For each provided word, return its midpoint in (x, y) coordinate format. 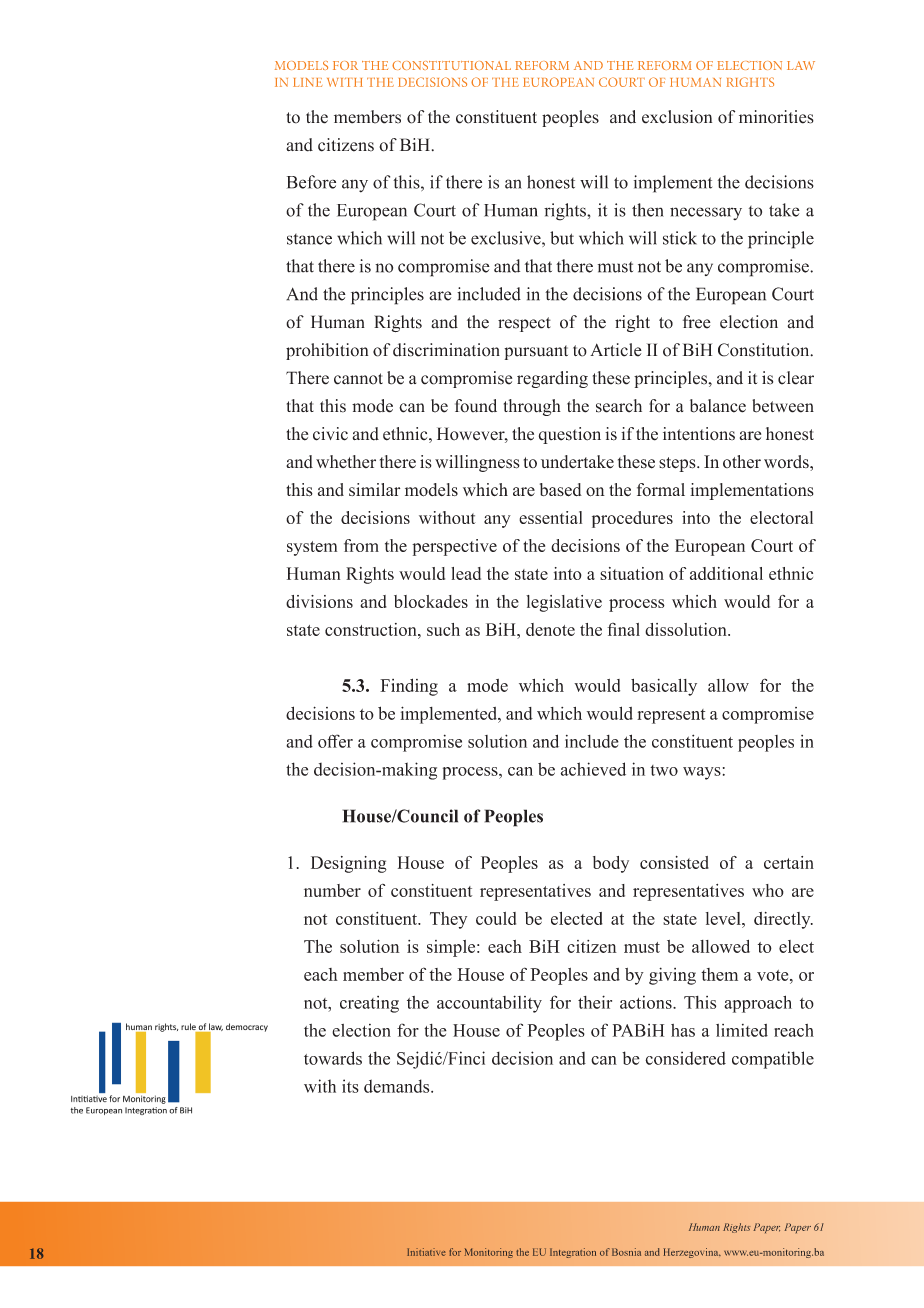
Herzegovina (692, 1253)
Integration (573, 1253)
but (562, 238)
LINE (307, 82)
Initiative (426, 1252)
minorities (776, 117)
